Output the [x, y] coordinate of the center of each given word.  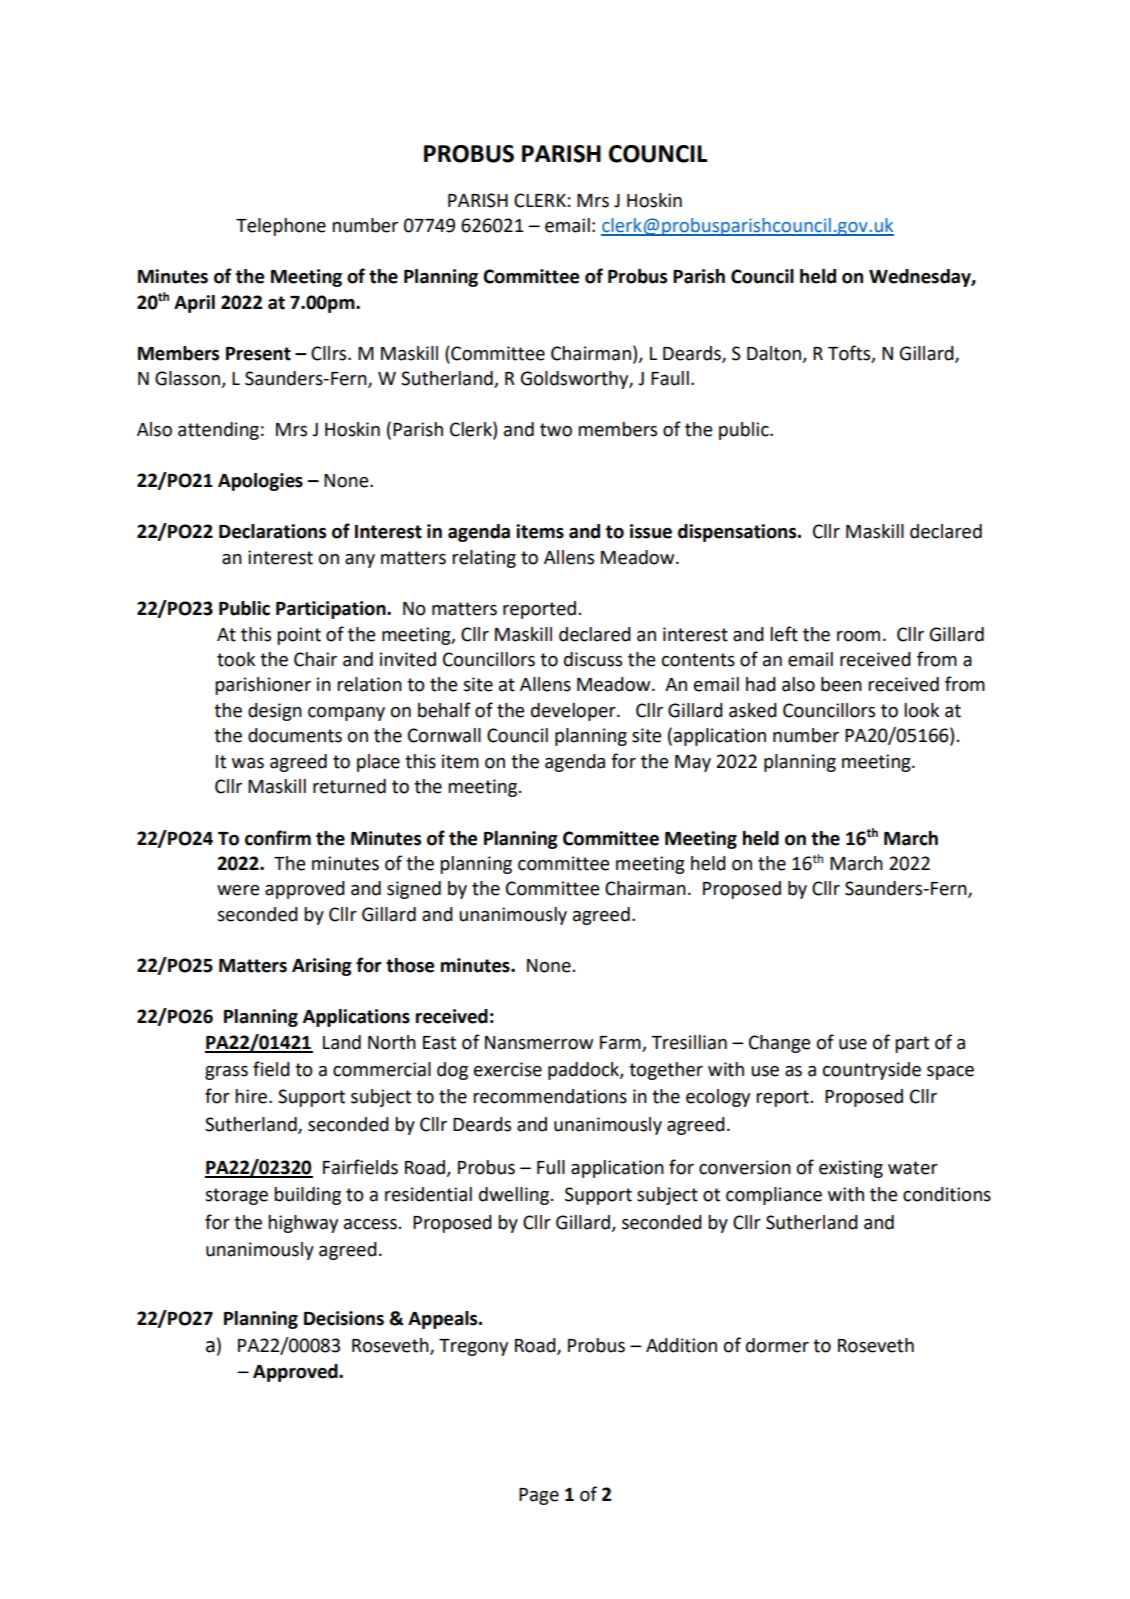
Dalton [775, 354]
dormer [777, 1345]
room [858, 636]
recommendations [550, 1096]
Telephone [281, 227]
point [299, 636]
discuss [593, 659]
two [556, 430]
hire [252, 1096]
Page [539, 1496]
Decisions [344, 1318]
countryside [872, 1071]
